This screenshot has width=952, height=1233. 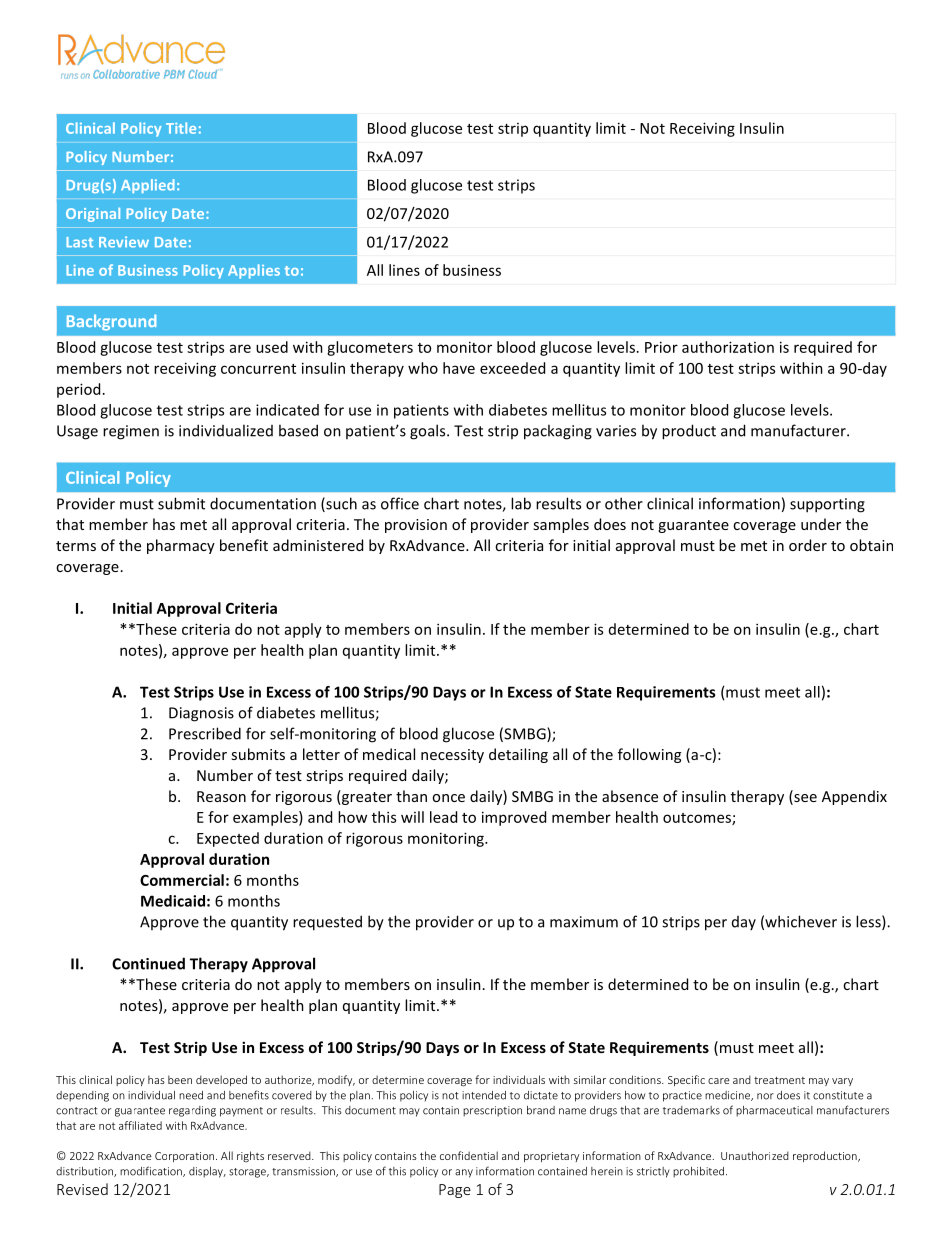 What do you see at coordinates (201, 714) in the screenshot?
I see `Diagnosis` at bounding box center [201, 714].
